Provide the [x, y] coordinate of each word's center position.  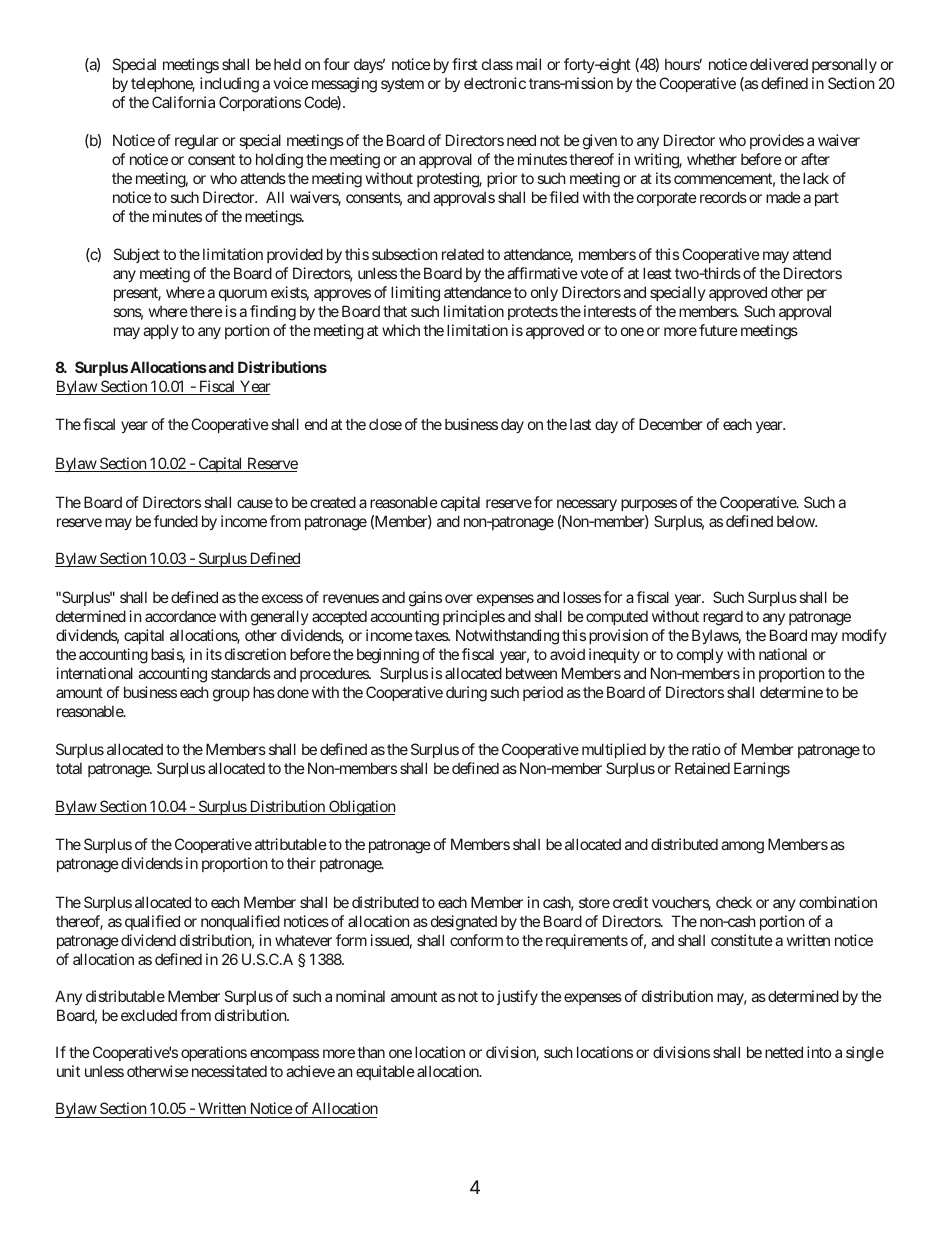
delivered [779, 64]
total [69, 768]
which [401, 330]
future [718, 330]
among [742, 847]
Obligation [361, 808]
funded [176, 521]
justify [517, 997]
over [459, 598]
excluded [149, 1015]
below [796, 521]
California [183, 102]
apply [161, 331]
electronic [495, 83]
